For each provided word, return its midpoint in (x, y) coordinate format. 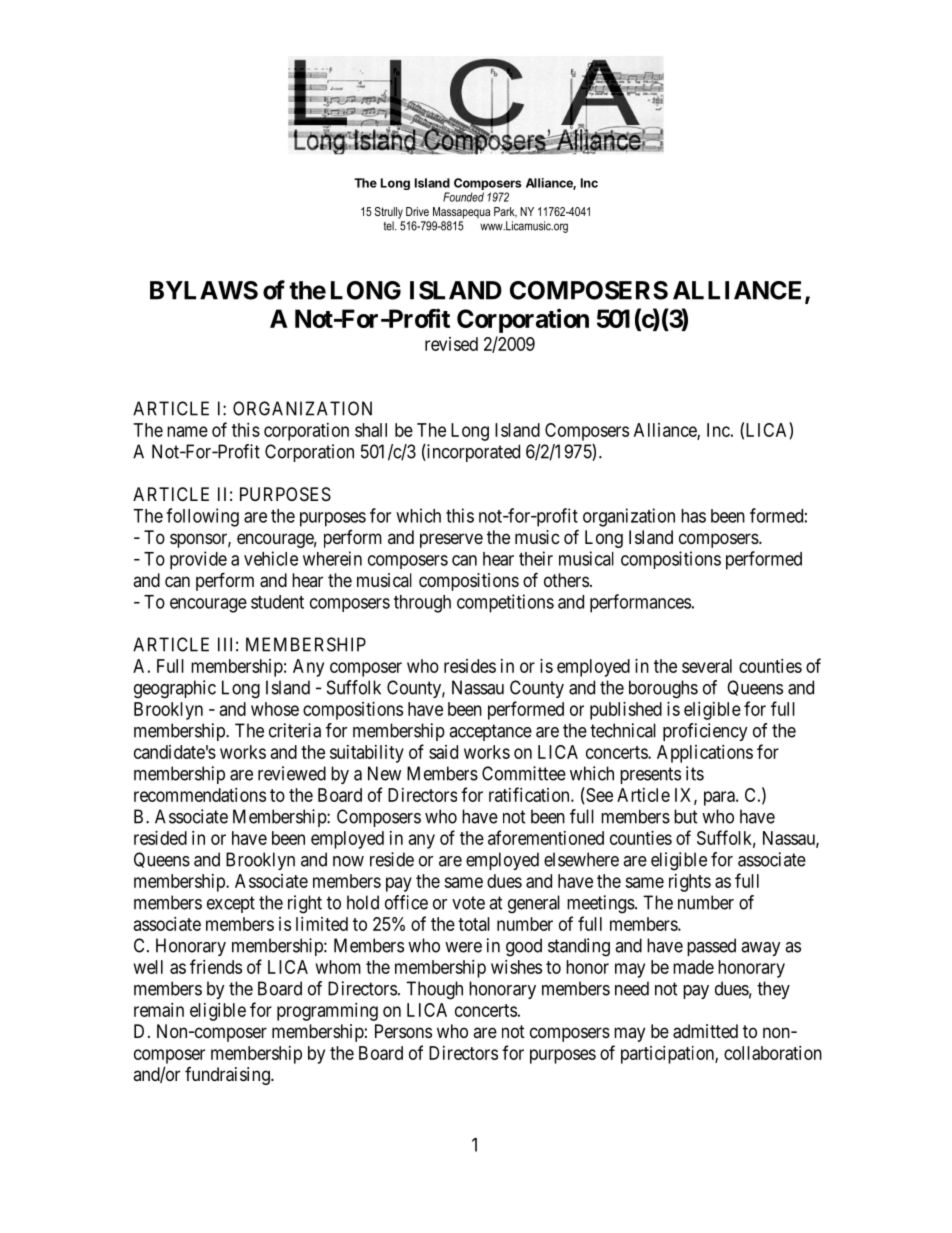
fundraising (228, 1076)
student (277, 602)
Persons (403, 1031)
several (707, 666)
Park (505, 212)
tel (390, 226)
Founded (463, 197)
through (422, 604)
